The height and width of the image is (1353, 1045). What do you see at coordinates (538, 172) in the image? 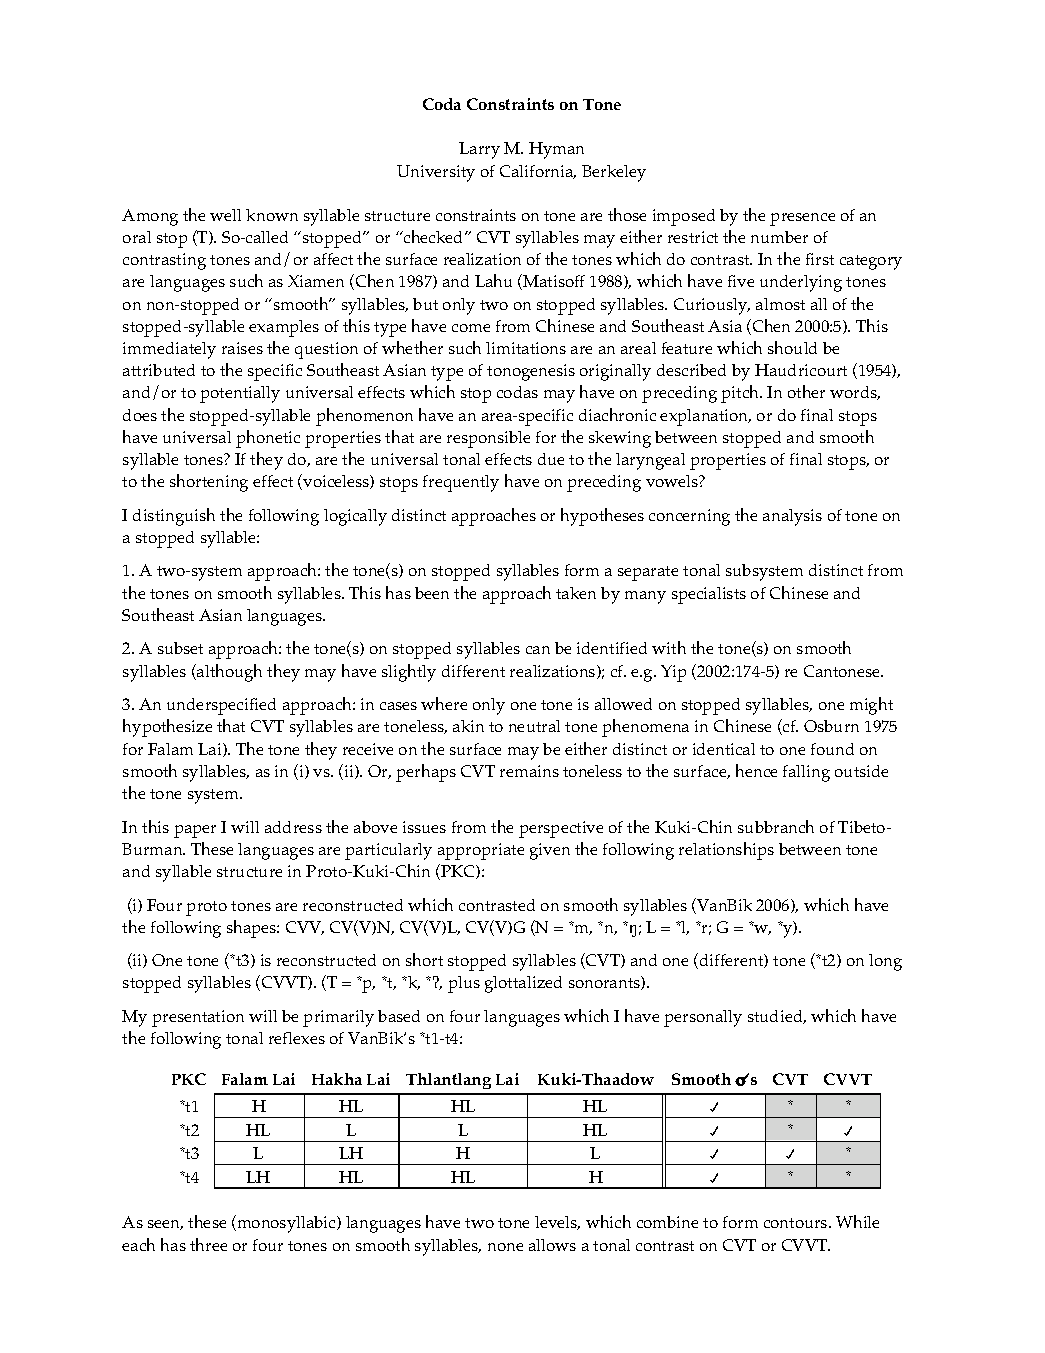
I see `California` at bounding box center [538, 172].
